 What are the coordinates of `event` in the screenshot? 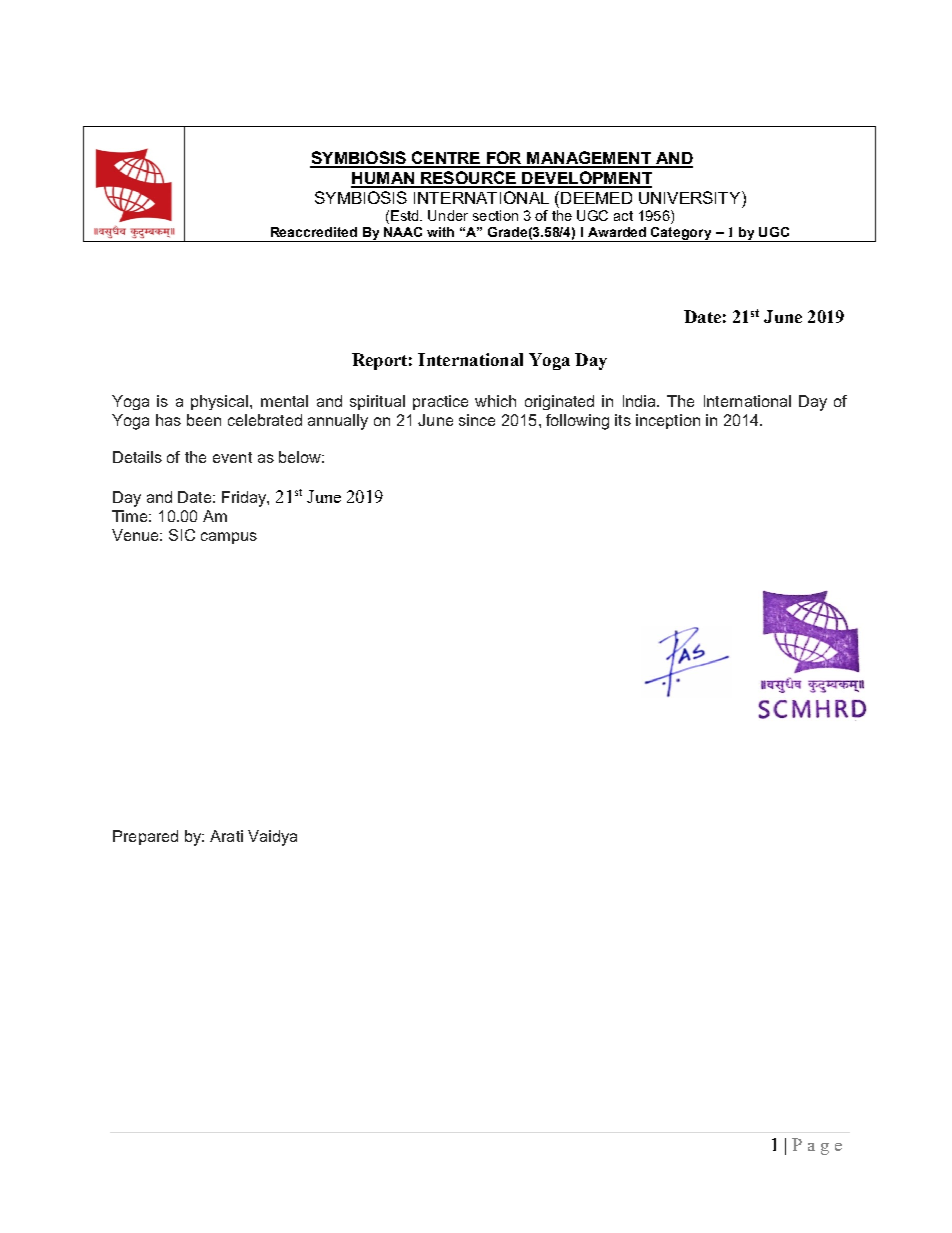 It's located at (232, 457).
